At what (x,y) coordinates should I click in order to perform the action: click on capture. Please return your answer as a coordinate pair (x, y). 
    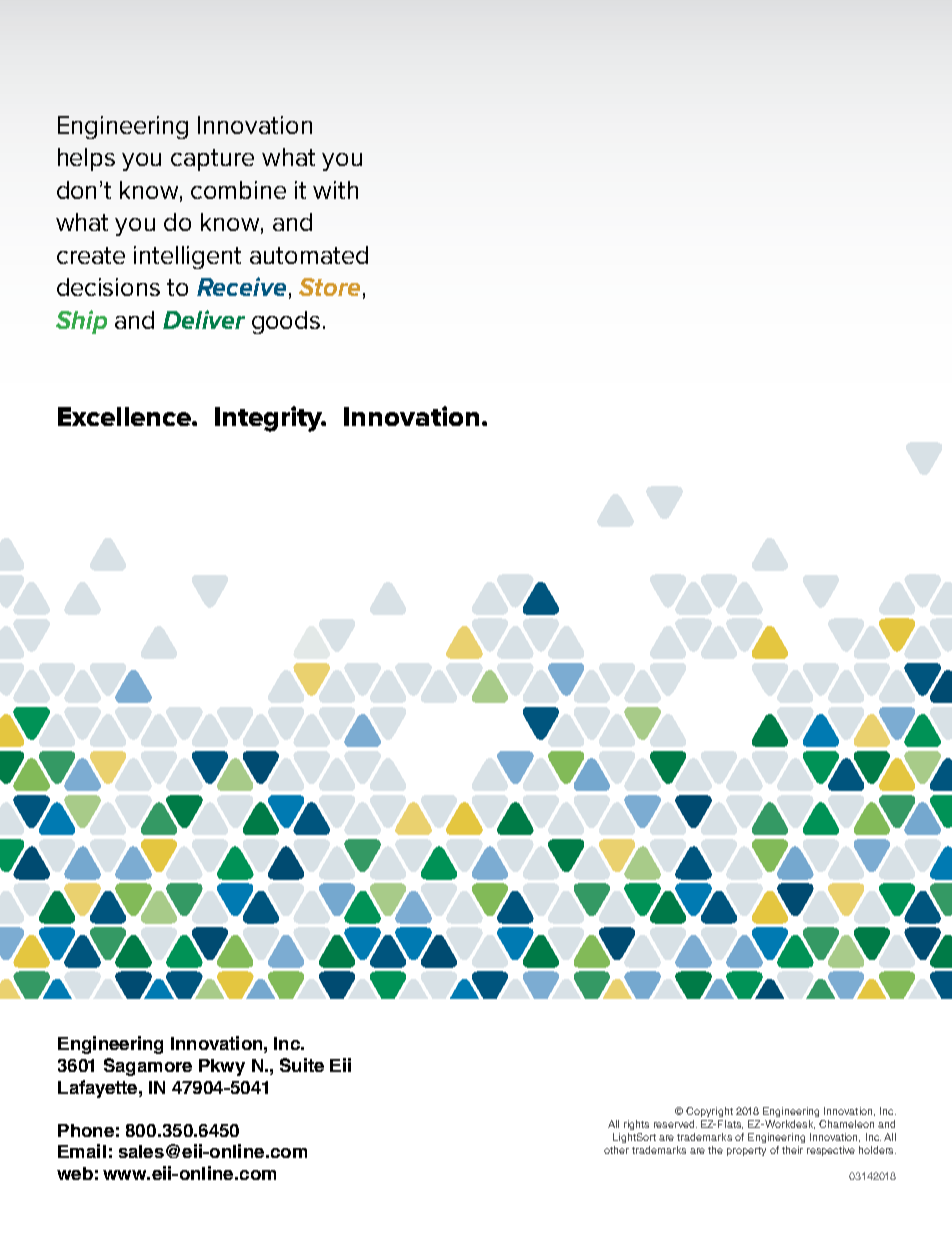
    Looking at the image, I should click on (212, 160).
